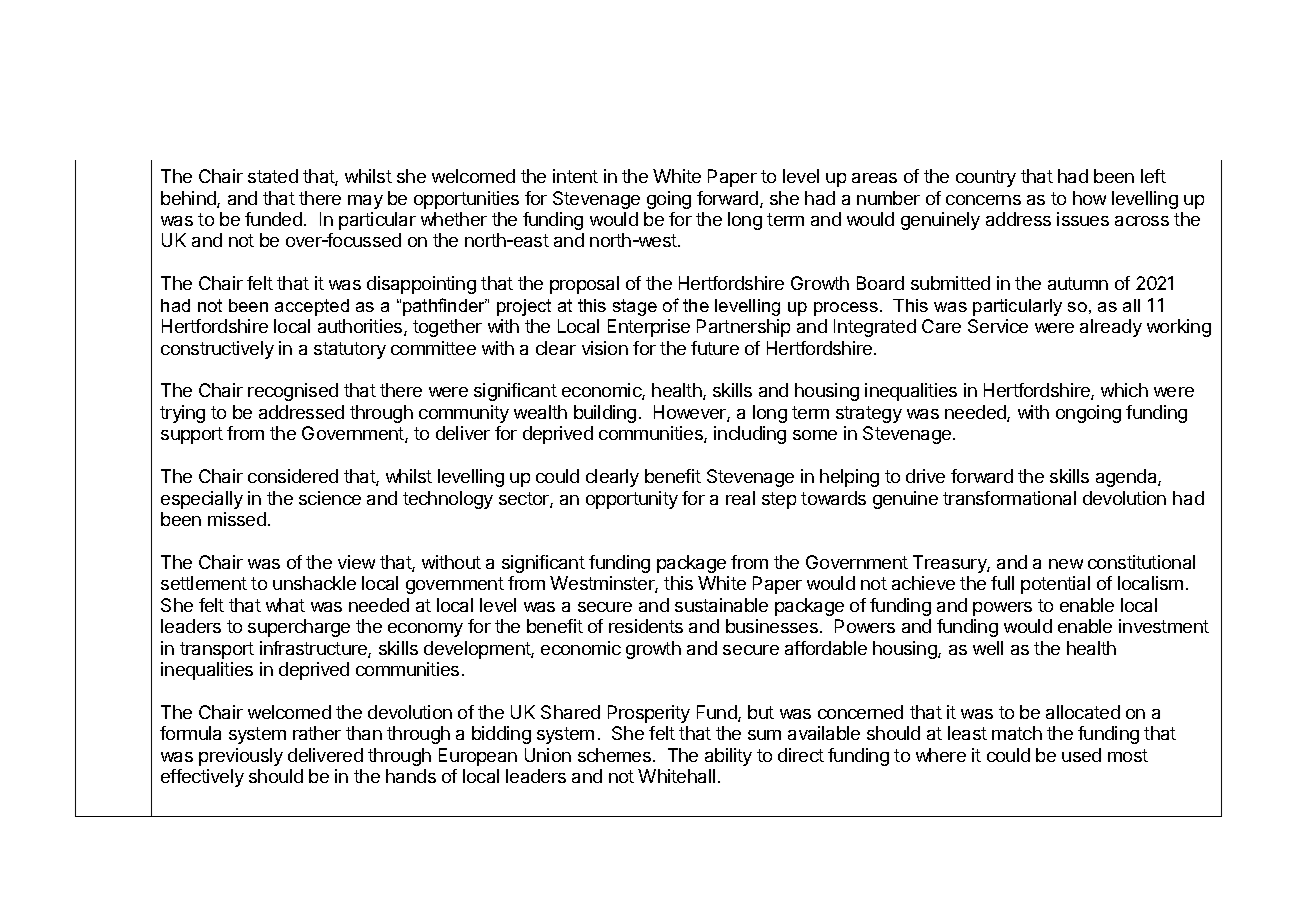  I want to click on considered, so click(293, 476).
